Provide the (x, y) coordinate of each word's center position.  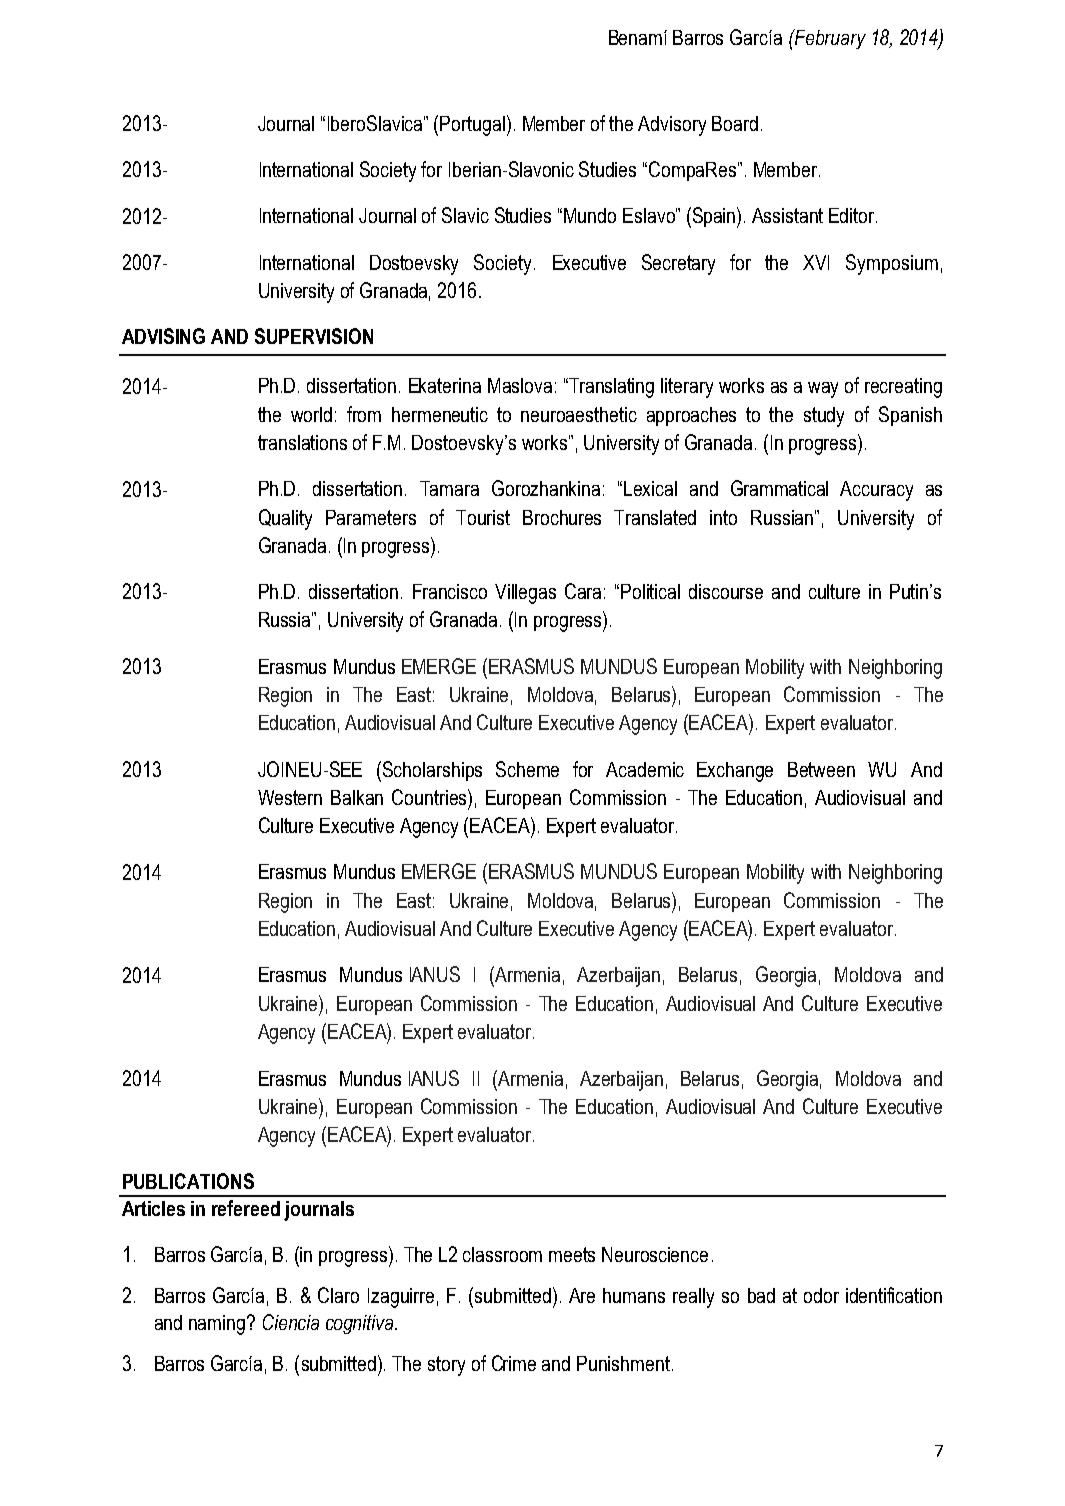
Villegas (525, 594)
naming (218, 1325)
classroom (502, 1254)
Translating (610, 388)
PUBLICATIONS (188, 1181)
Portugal (472, 126)
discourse (726, 591)
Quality (285, 519)
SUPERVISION (314, 336)
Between (821, 769)
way (823, 390)
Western (290, 797)
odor (821, 1295)
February (829, 39)
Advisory (672, 126)
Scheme (527, 769)
